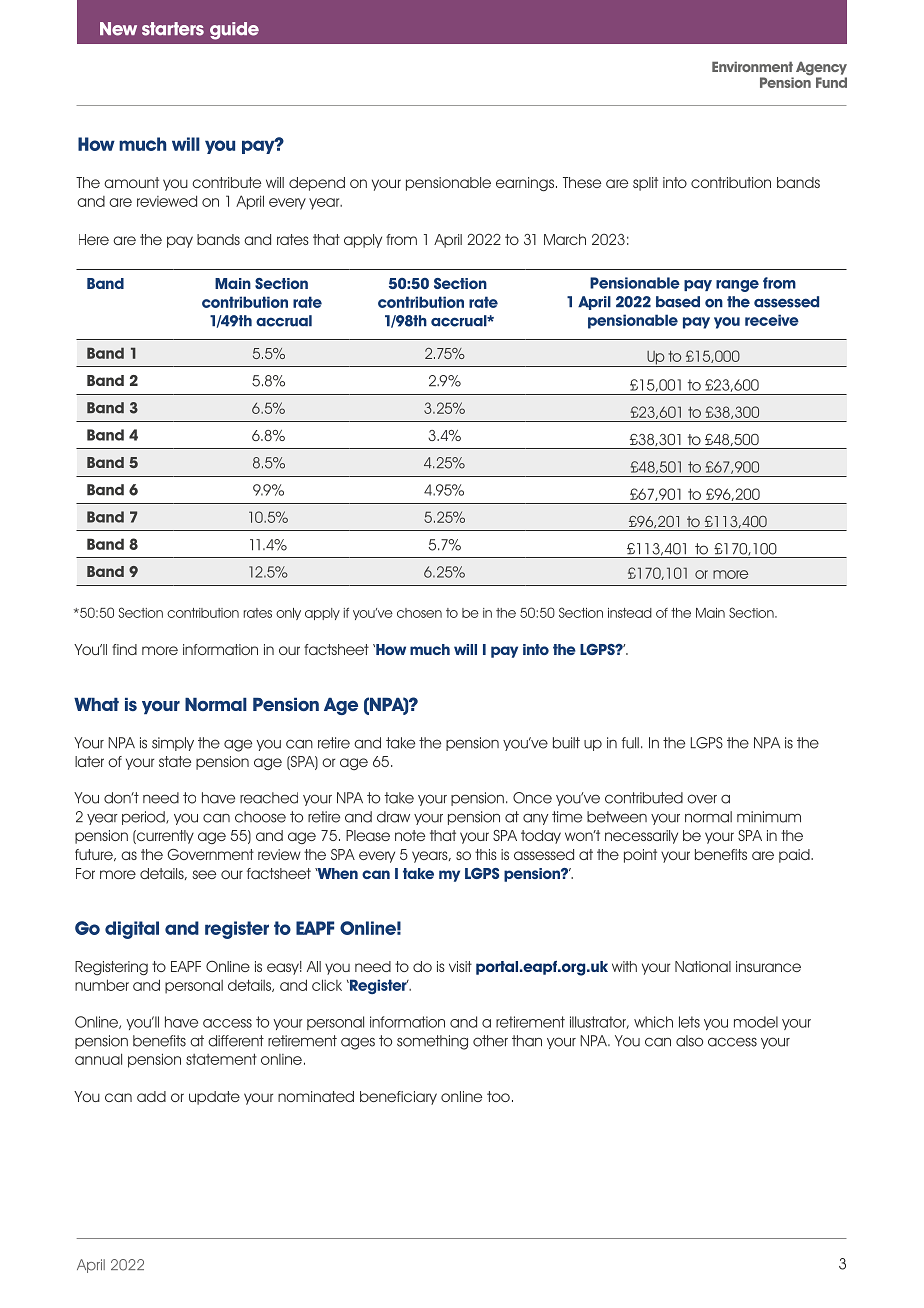  I want to click on add, so click(151, 1096).
